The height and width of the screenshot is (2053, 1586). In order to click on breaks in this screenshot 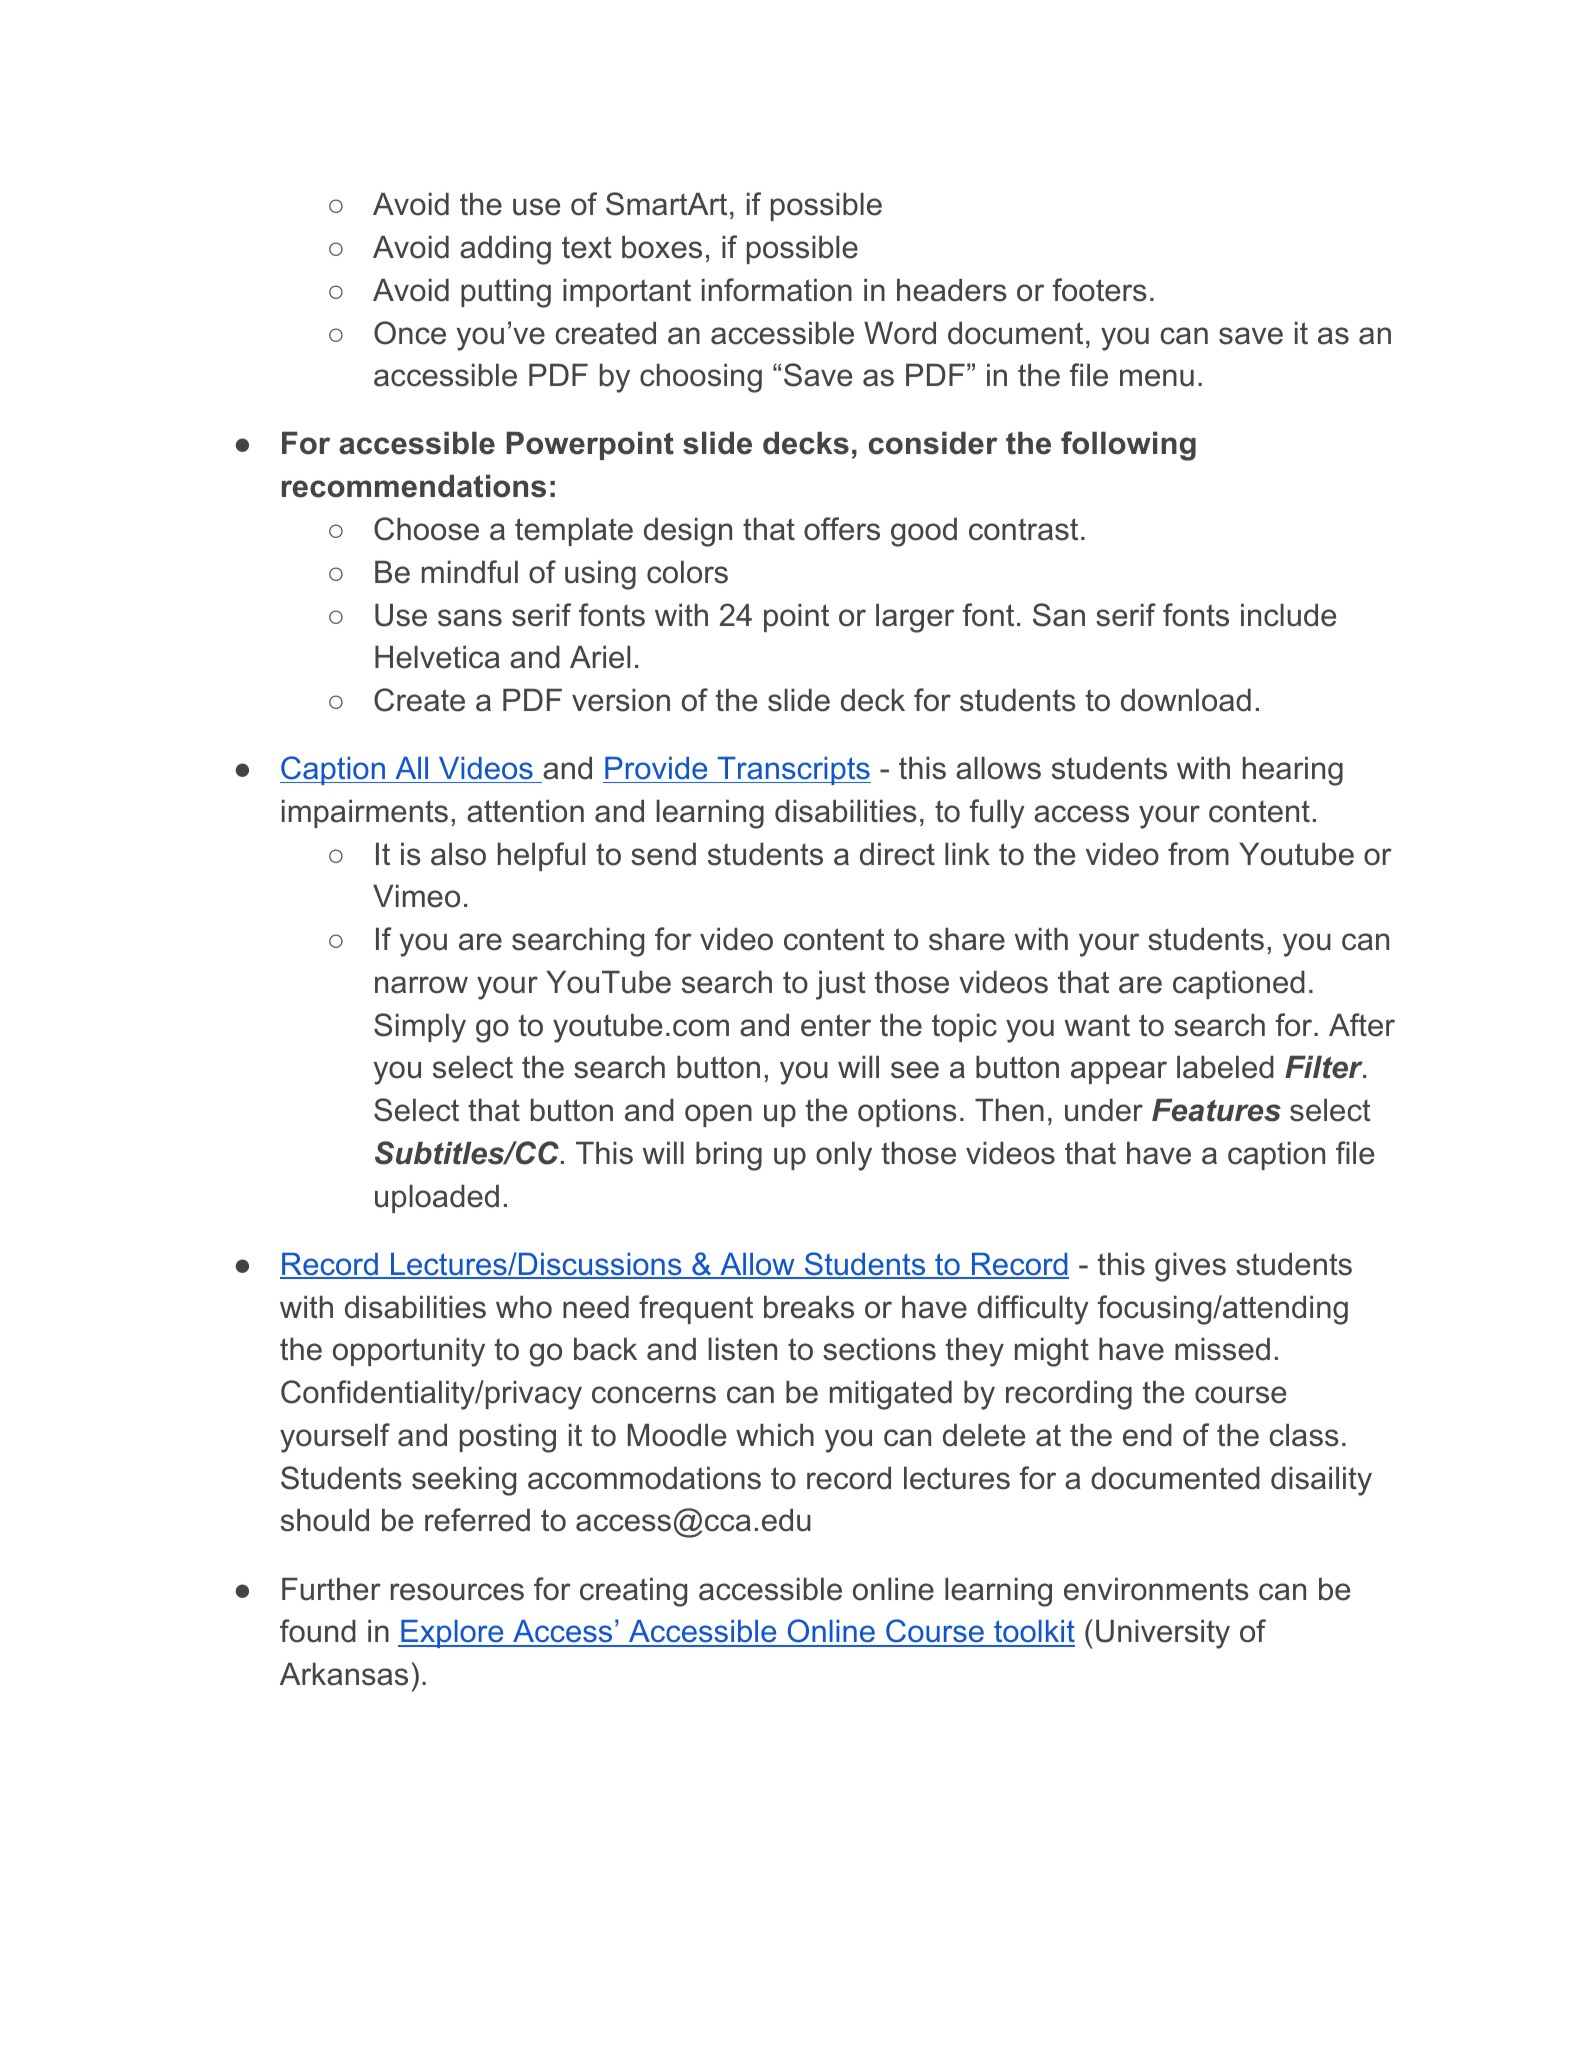, I will do `click(809, 1307)`.
